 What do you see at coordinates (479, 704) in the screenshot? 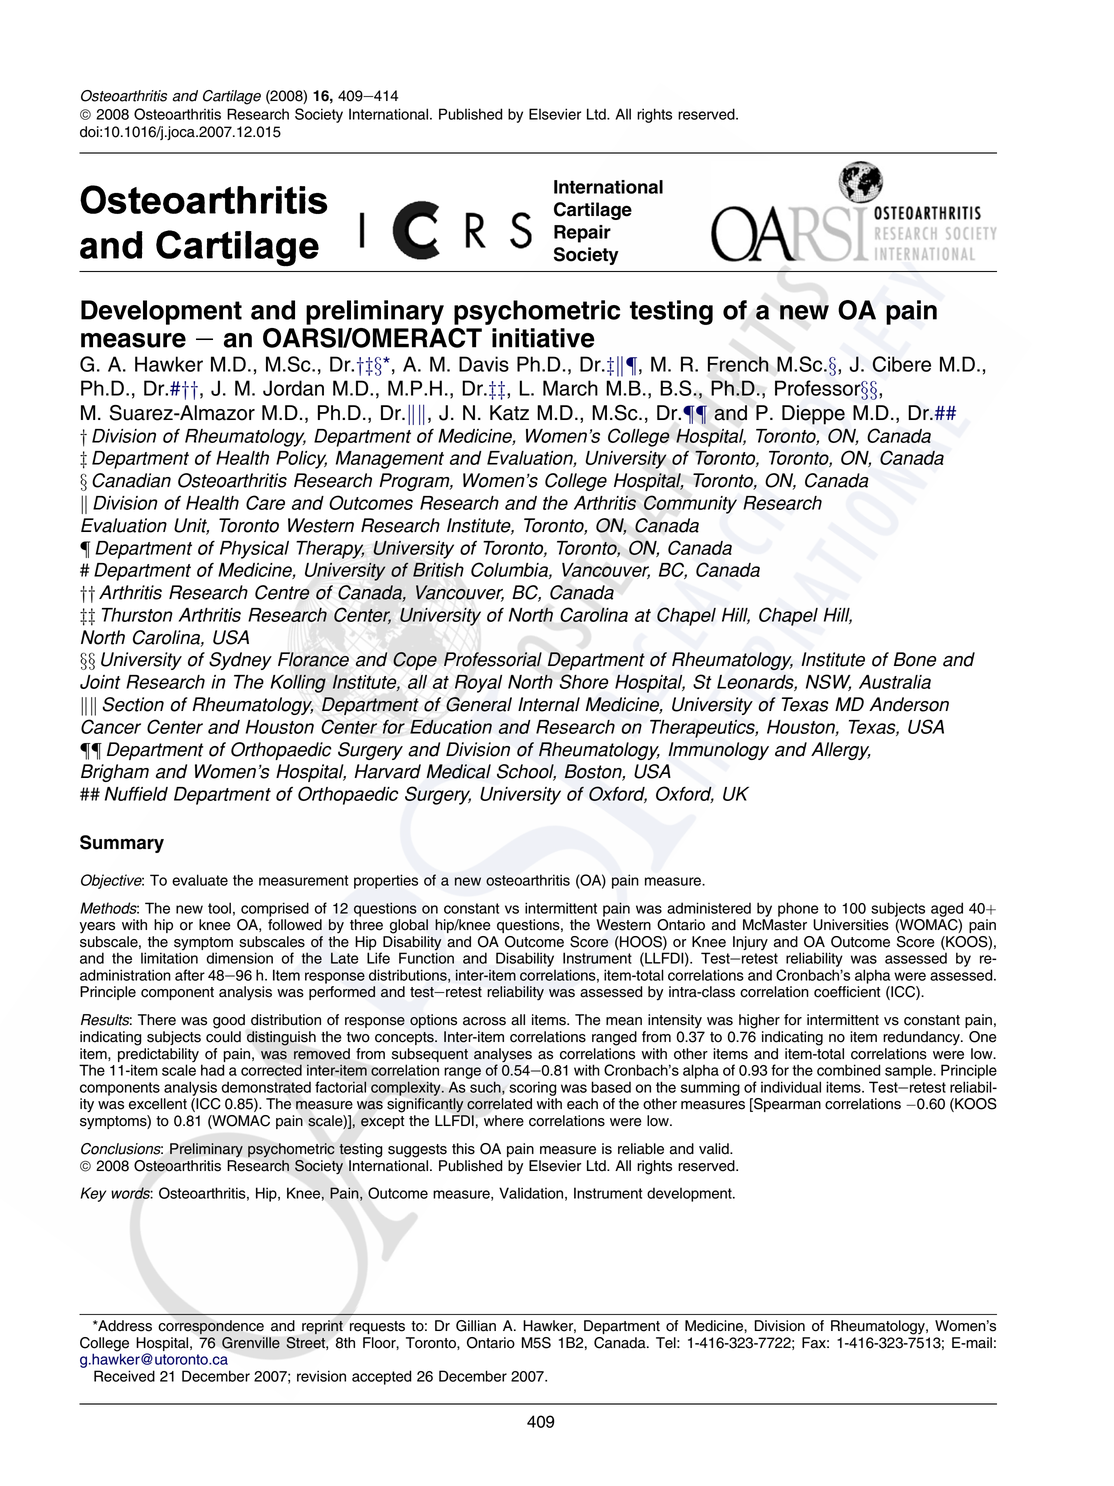
I see `General` at bounding box center [479, 704].
